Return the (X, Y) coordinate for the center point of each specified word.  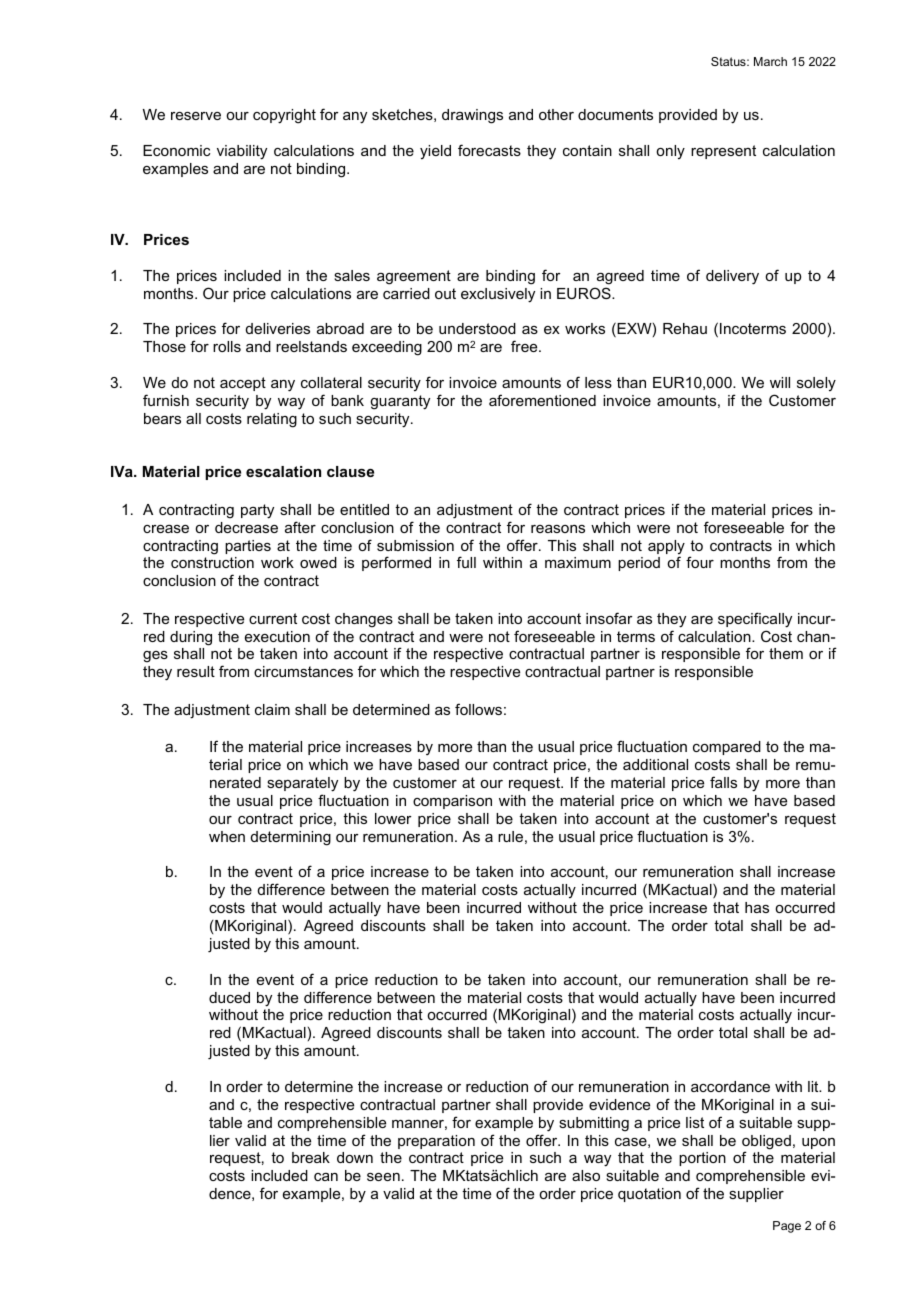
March (770, 61)
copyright (284, 116)
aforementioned (542, 400)
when (227, 836)
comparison (452, 802)
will (780, 382)
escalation (283, 471)
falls (723, 782)
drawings (472, 116)
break (311, 1157)
